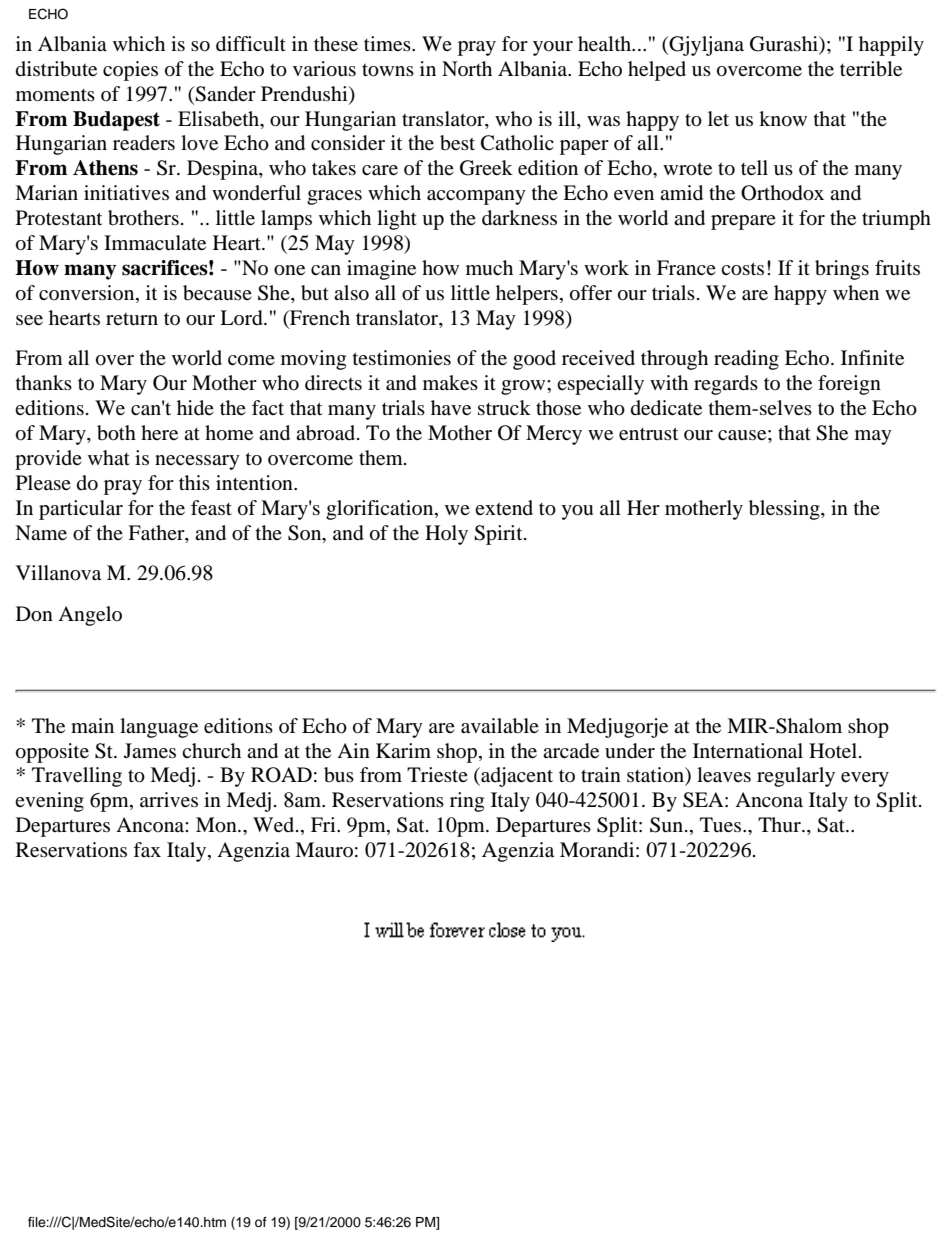  I want to click on costs, so click(742, 269).
